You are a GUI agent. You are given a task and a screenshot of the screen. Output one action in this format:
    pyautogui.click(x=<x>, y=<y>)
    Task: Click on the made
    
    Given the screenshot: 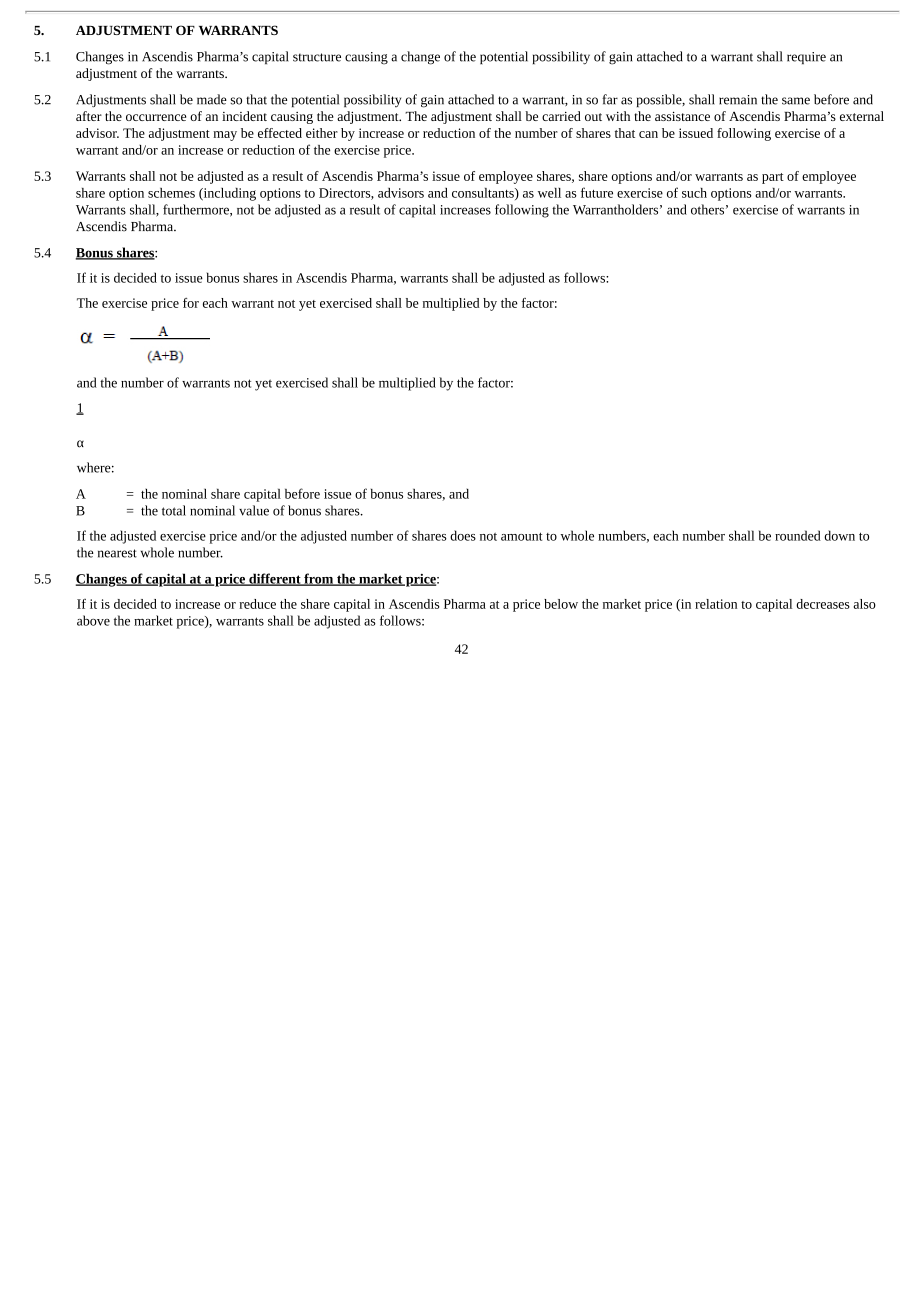 What is the action you would take?
    pyautogui.click(x=212, y=99)
